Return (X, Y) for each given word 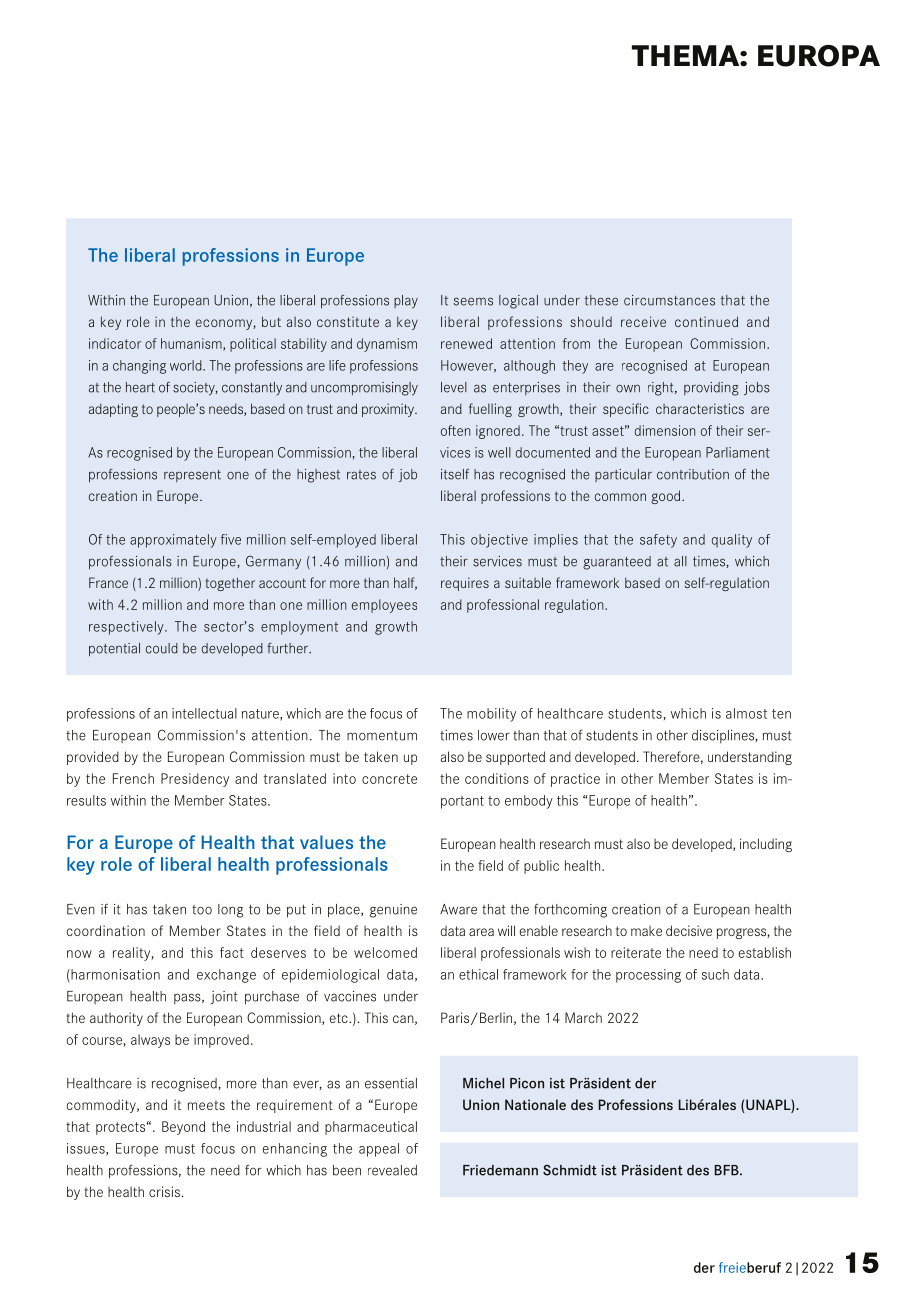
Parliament (738, 452)
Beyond (183, 1128)
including (766, 845)
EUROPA (819, 56)
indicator (115, 343)
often (456, 430)
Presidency (195, 780)
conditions (497, 778)
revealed (392, 1170)
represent (192, 476)
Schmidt (570, 1170)
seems (473, 301)
